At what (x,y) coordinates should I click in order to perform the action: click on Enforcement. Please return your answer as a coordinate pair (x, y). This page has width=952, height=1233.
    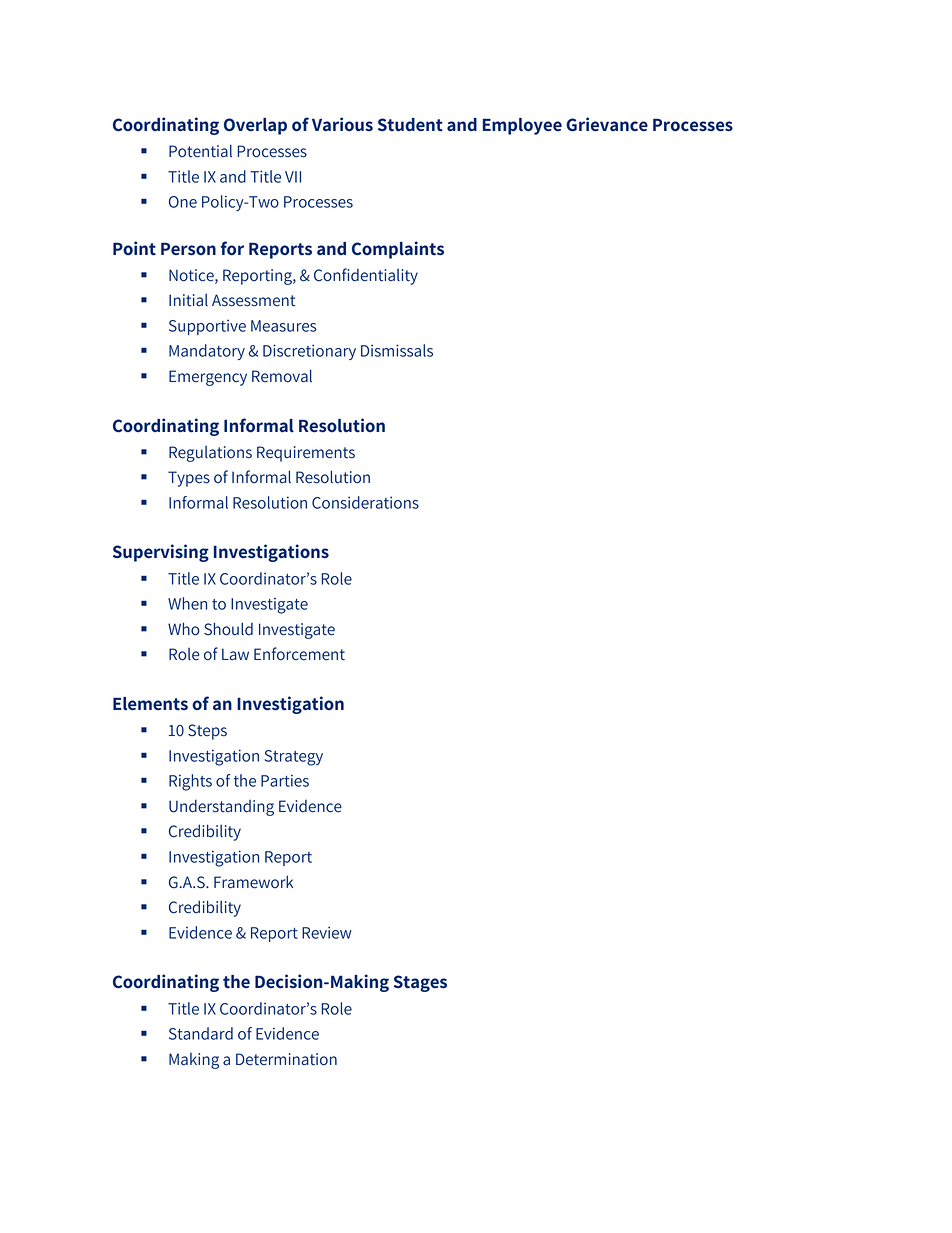
    Looking at the image, I should click on (299, 654).
